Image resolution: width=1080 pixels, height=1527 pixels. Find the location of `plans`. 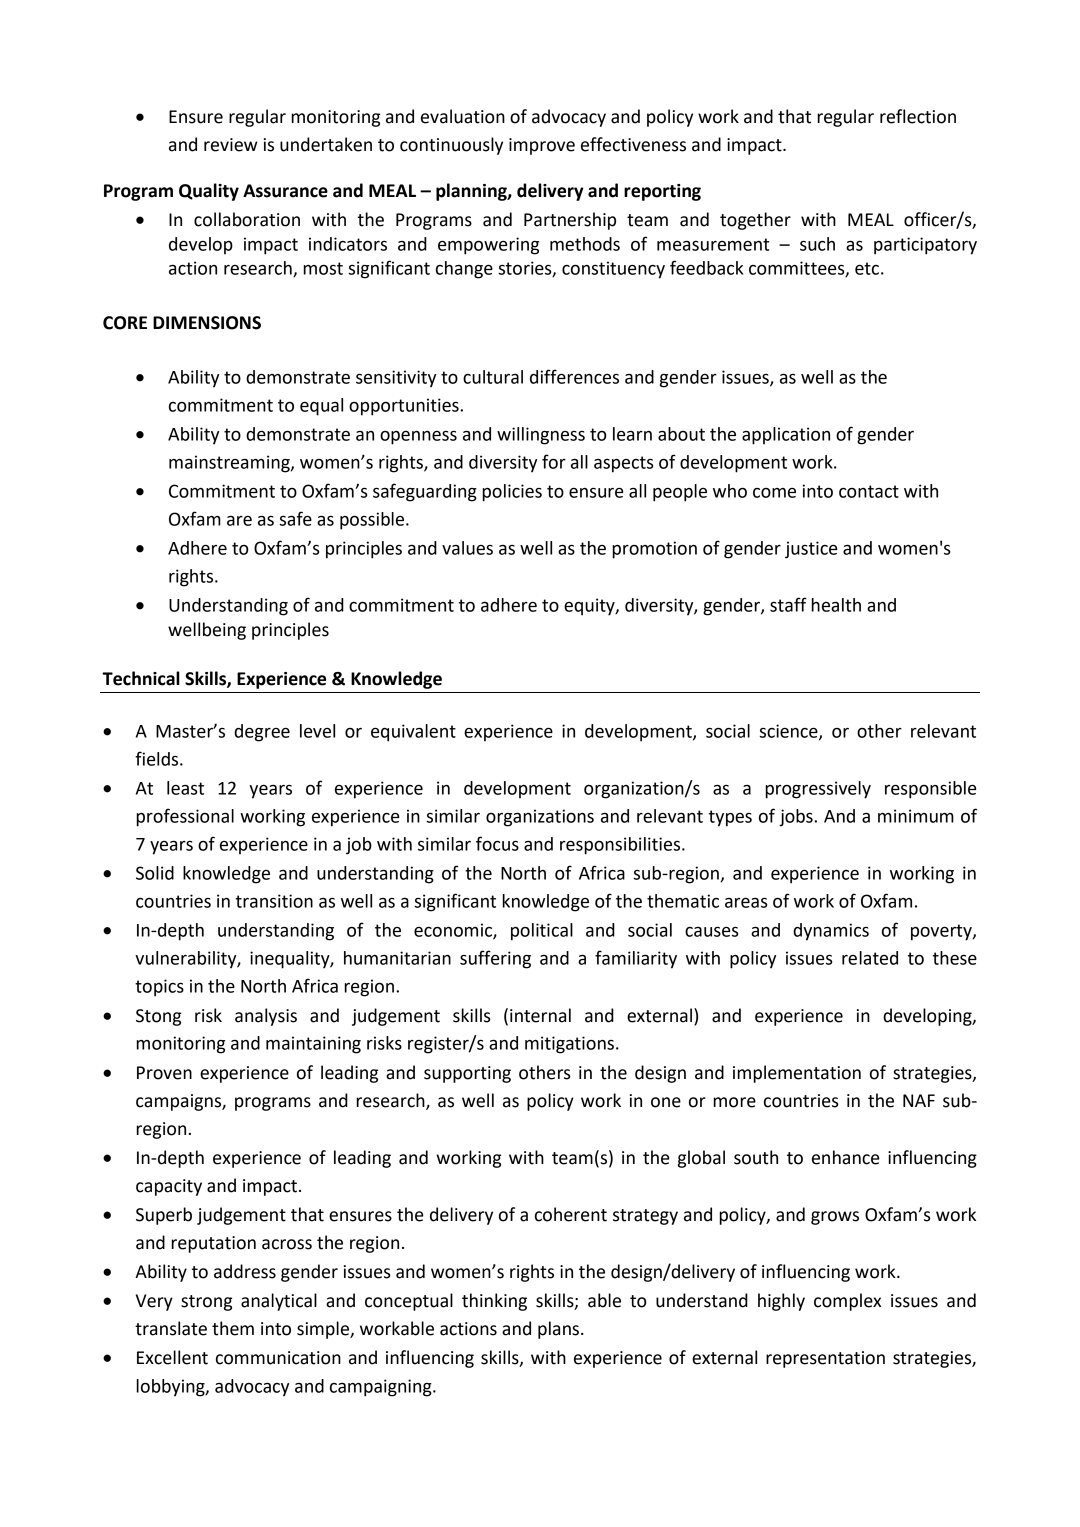

plans is located at coordinates (558, 1330).
